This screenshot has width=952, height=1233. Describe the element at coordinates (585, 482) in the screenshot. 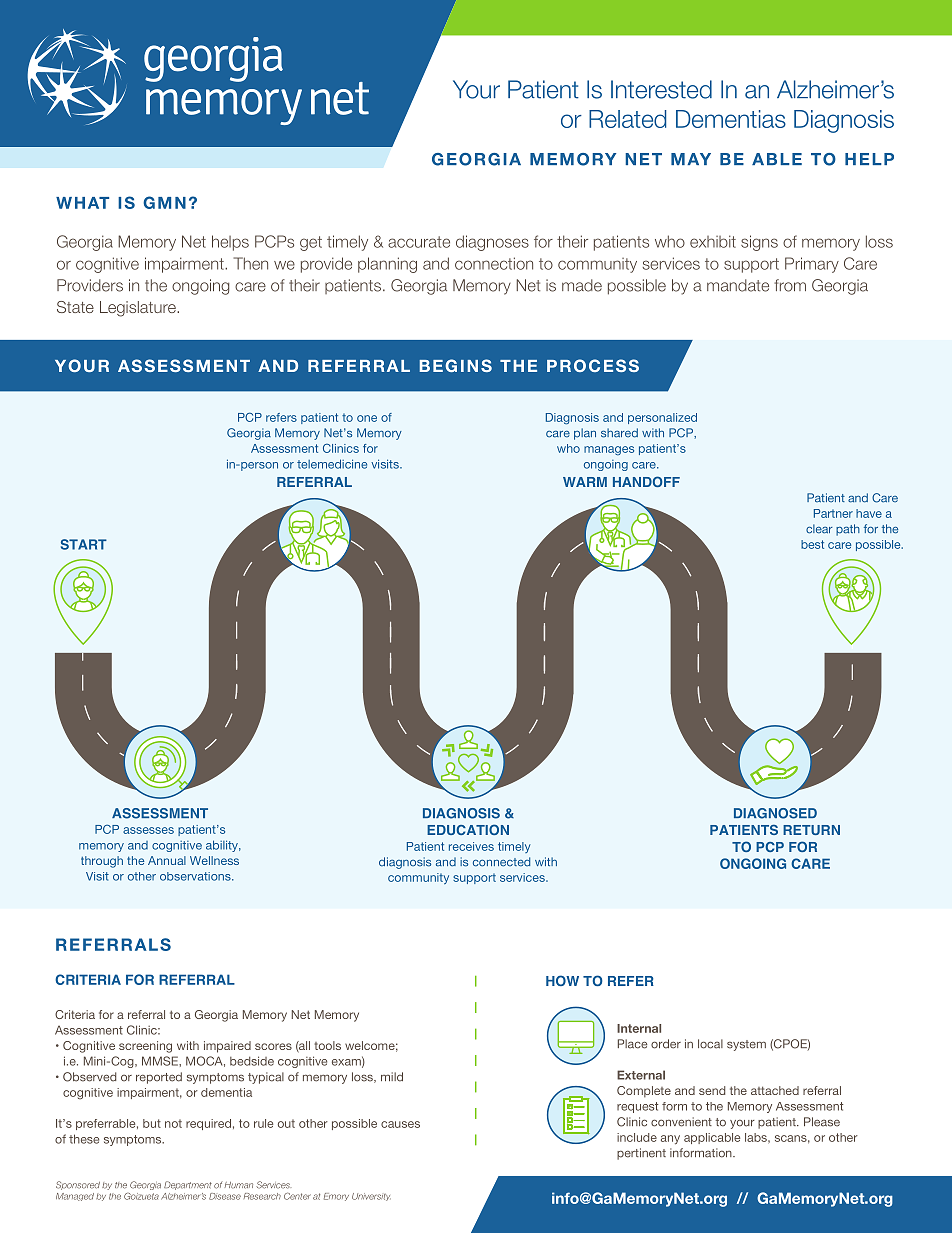

I see `WARM` at that location.
